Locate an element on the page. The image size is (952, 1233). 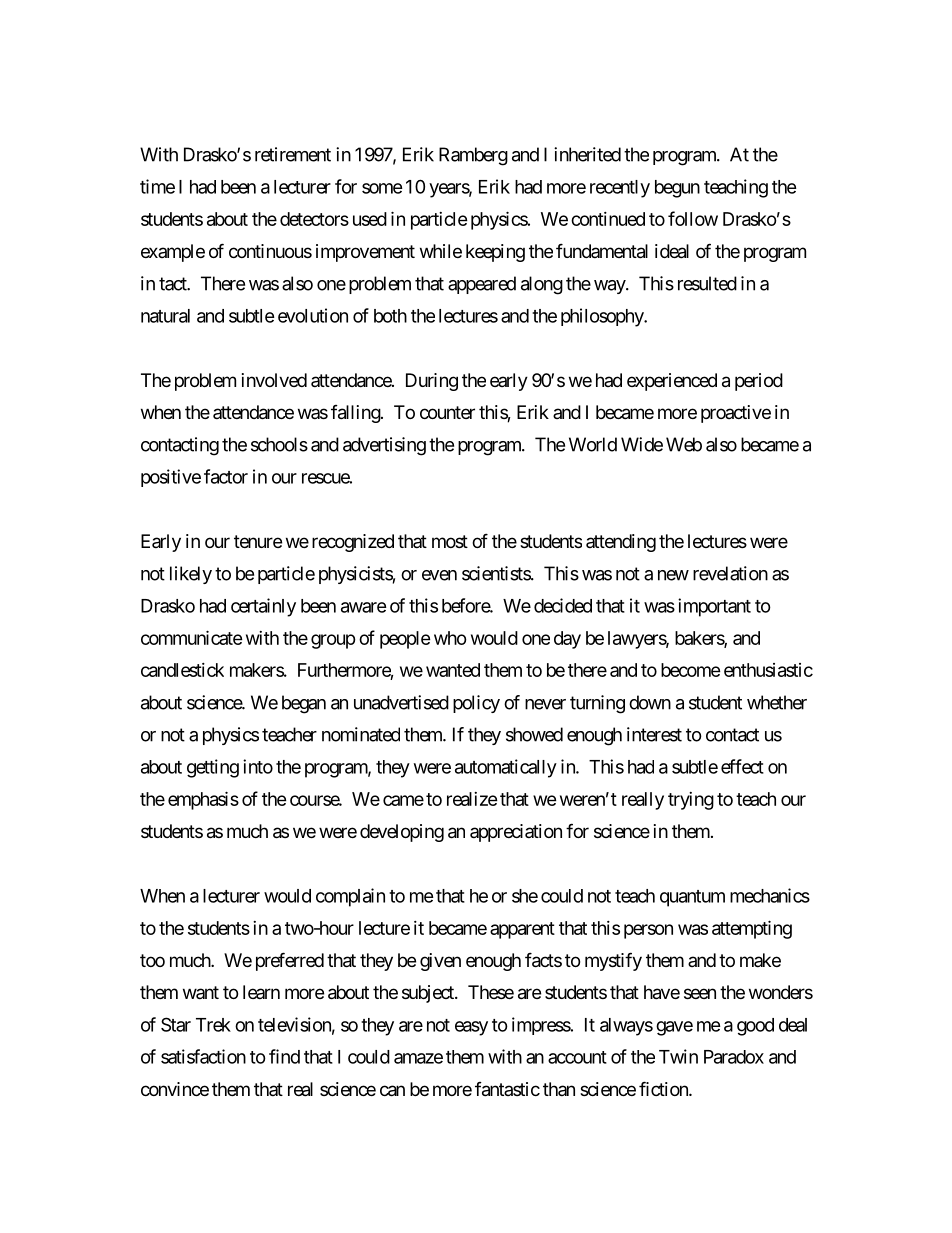
who is located at coordinates (450, 638).
